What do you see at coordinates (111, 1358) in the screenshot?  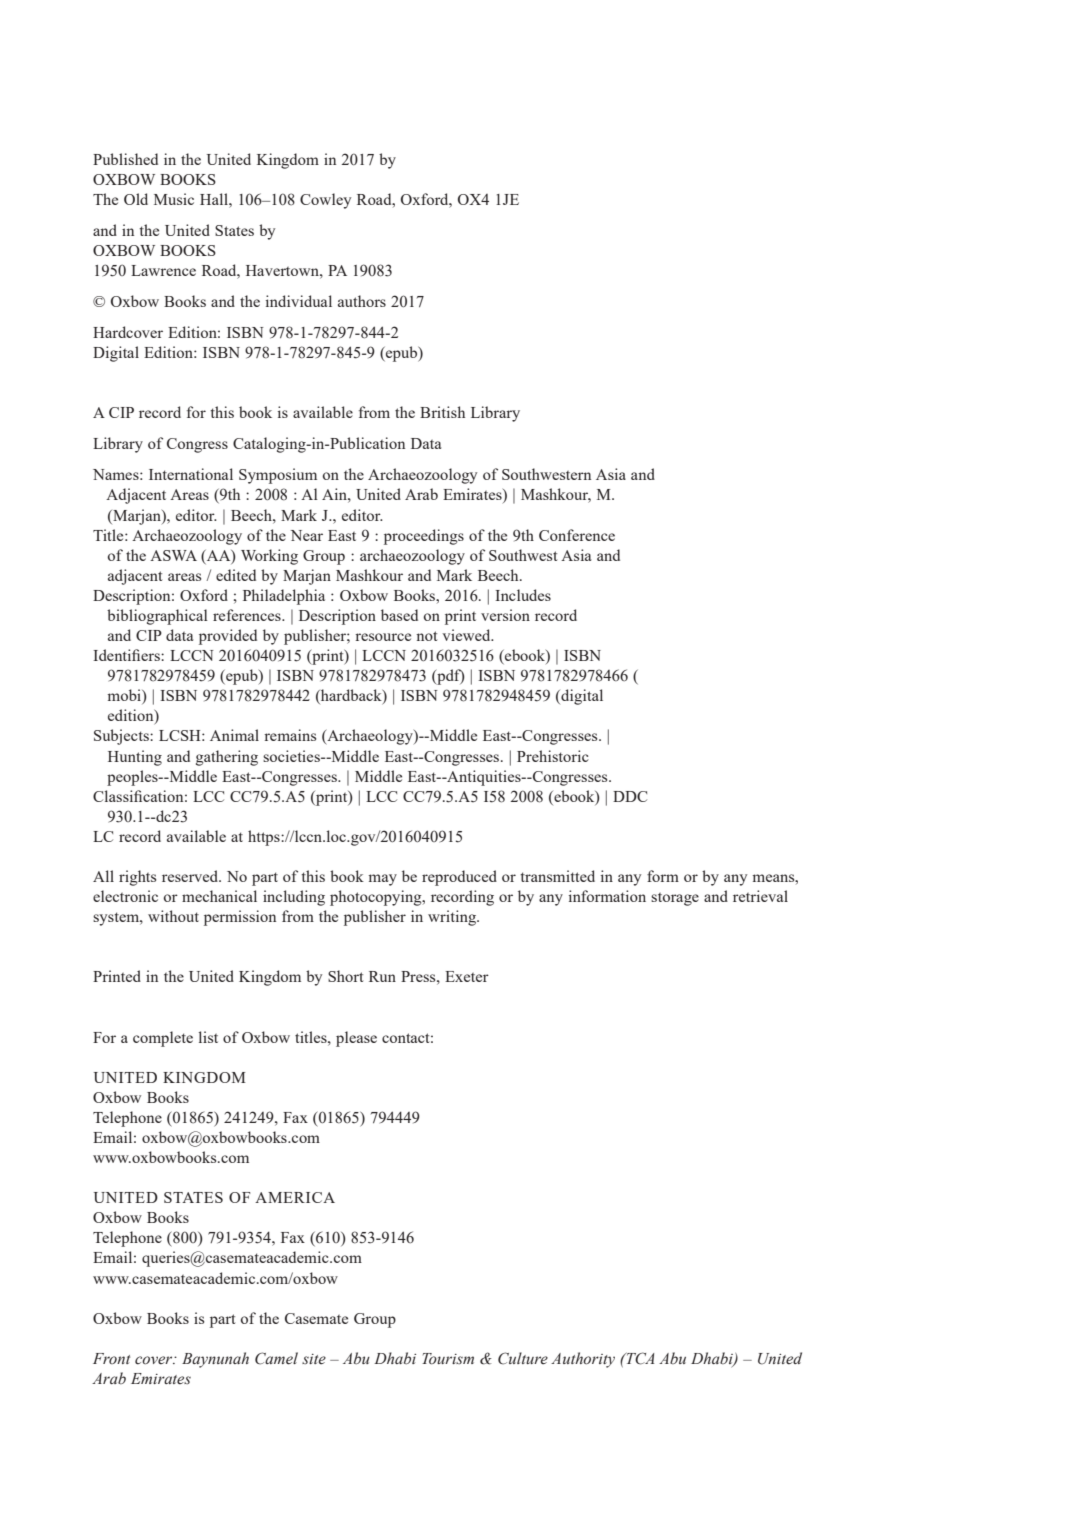 I see `Front` at bounding box center [111, 1358].
